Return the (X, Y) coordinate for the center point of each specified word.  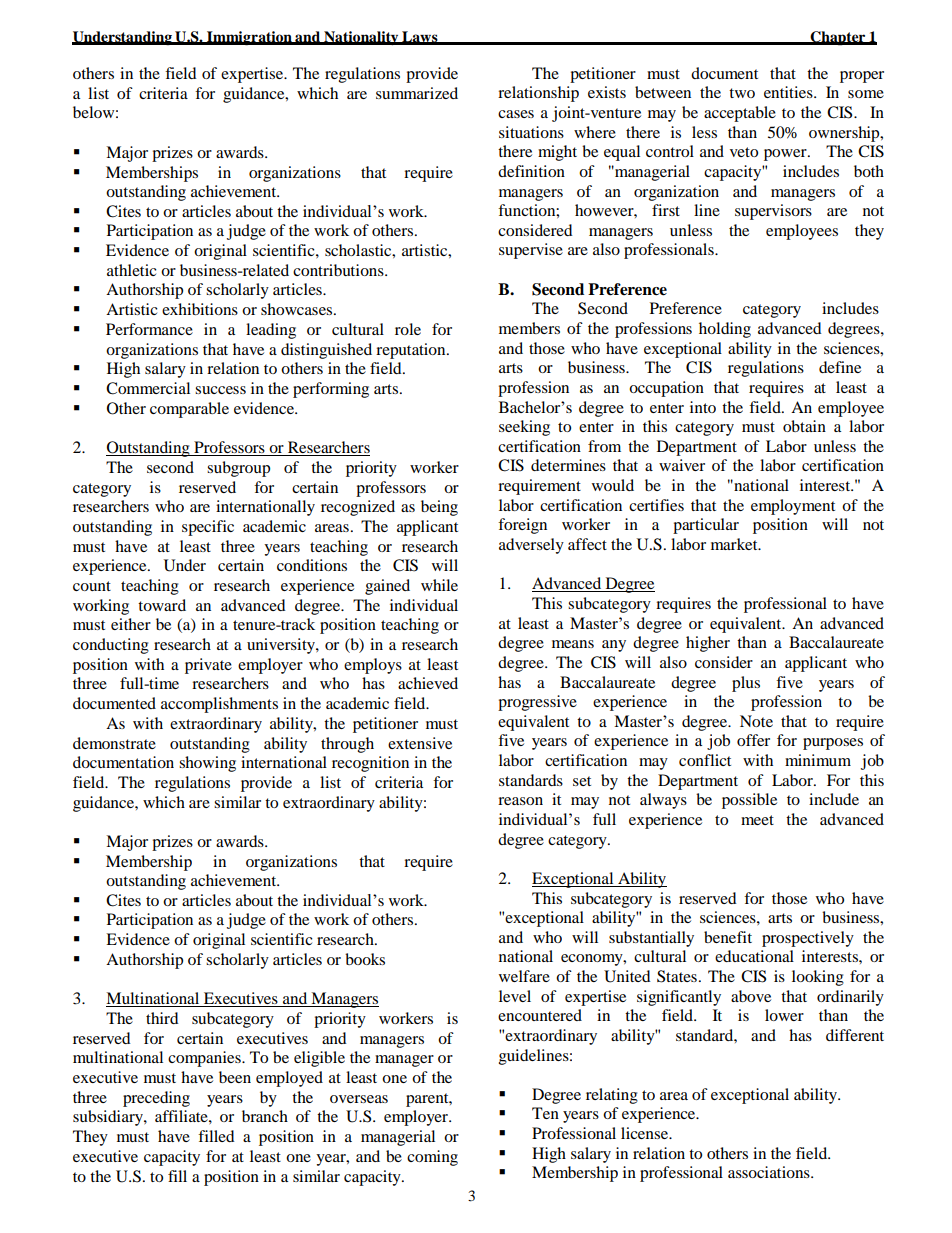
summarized (417, 93)
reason (520, 801)
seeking (524, 428)
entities (789, 92)
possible (749, 801)
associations (770, 1172)
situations (531, 132)
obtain (804, 426)
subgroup (238, 469)
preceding (156, 1099)
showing (207, 764)
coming (432, 1158)
